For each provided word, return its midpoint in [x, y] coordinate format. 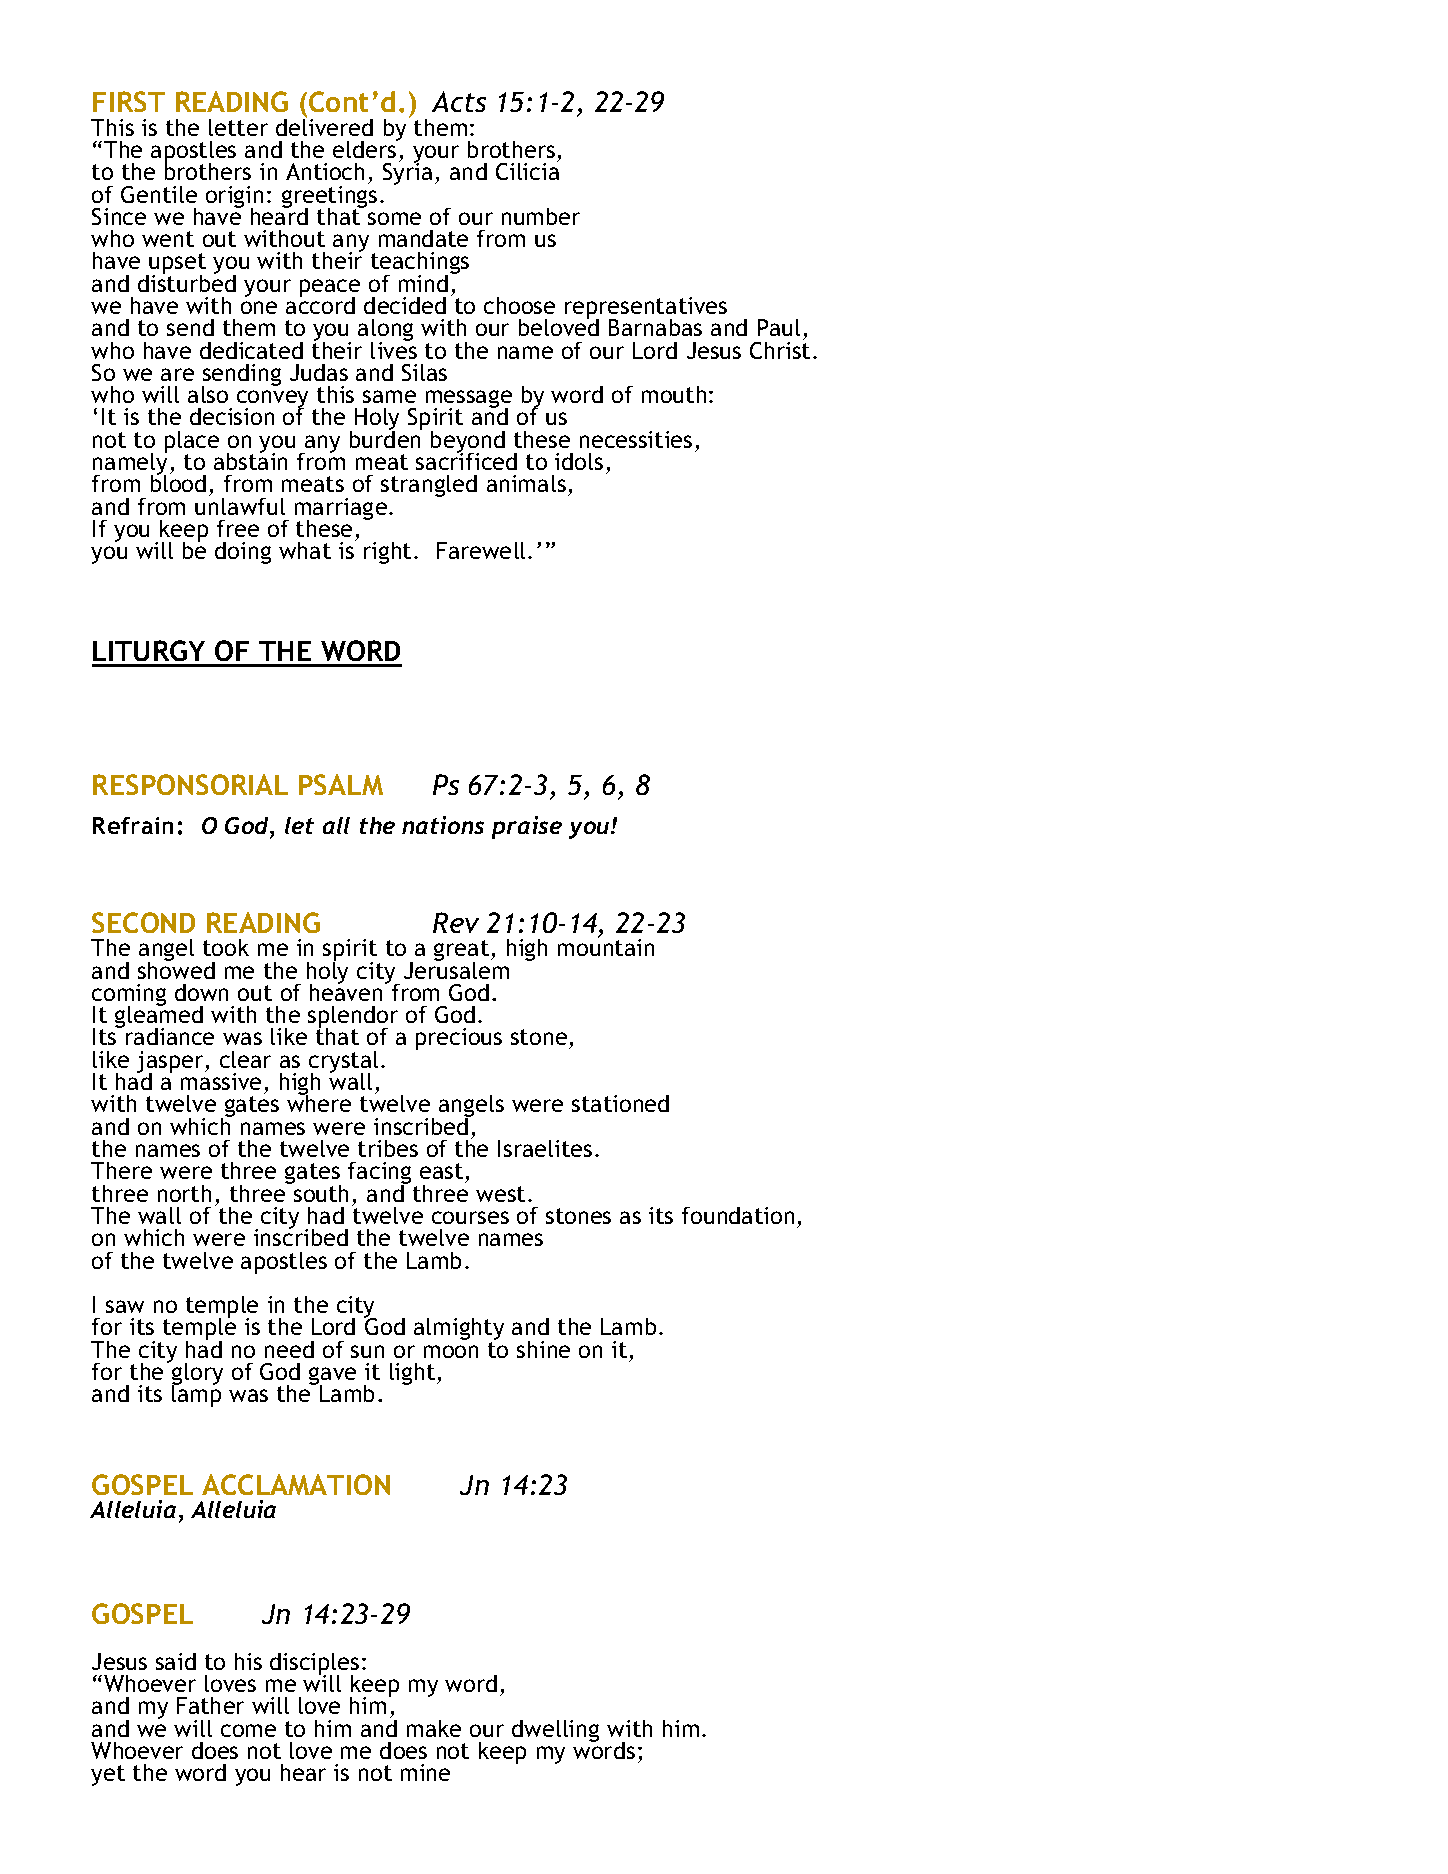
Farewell [481, 550]
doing [243, 553]
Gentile [159, 194]
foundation [738, 1215]
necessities [636, 439]
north [184, 1193]
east [443, 1173]
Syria [407, 173]
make [434, 1728]
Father [210, 1705]
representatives [646, 309]
